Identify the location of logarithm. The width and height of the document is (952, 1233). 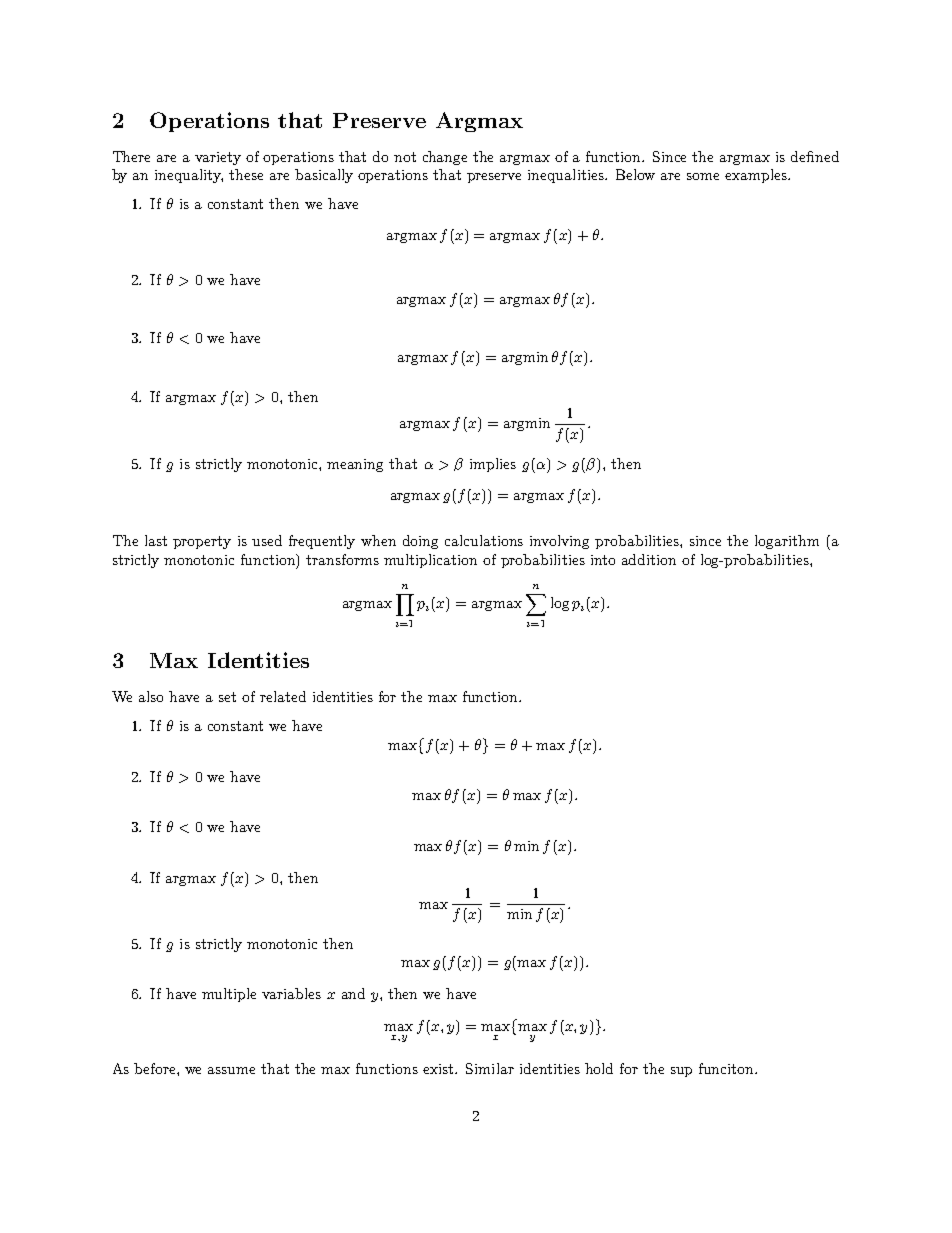
(787, 542).
